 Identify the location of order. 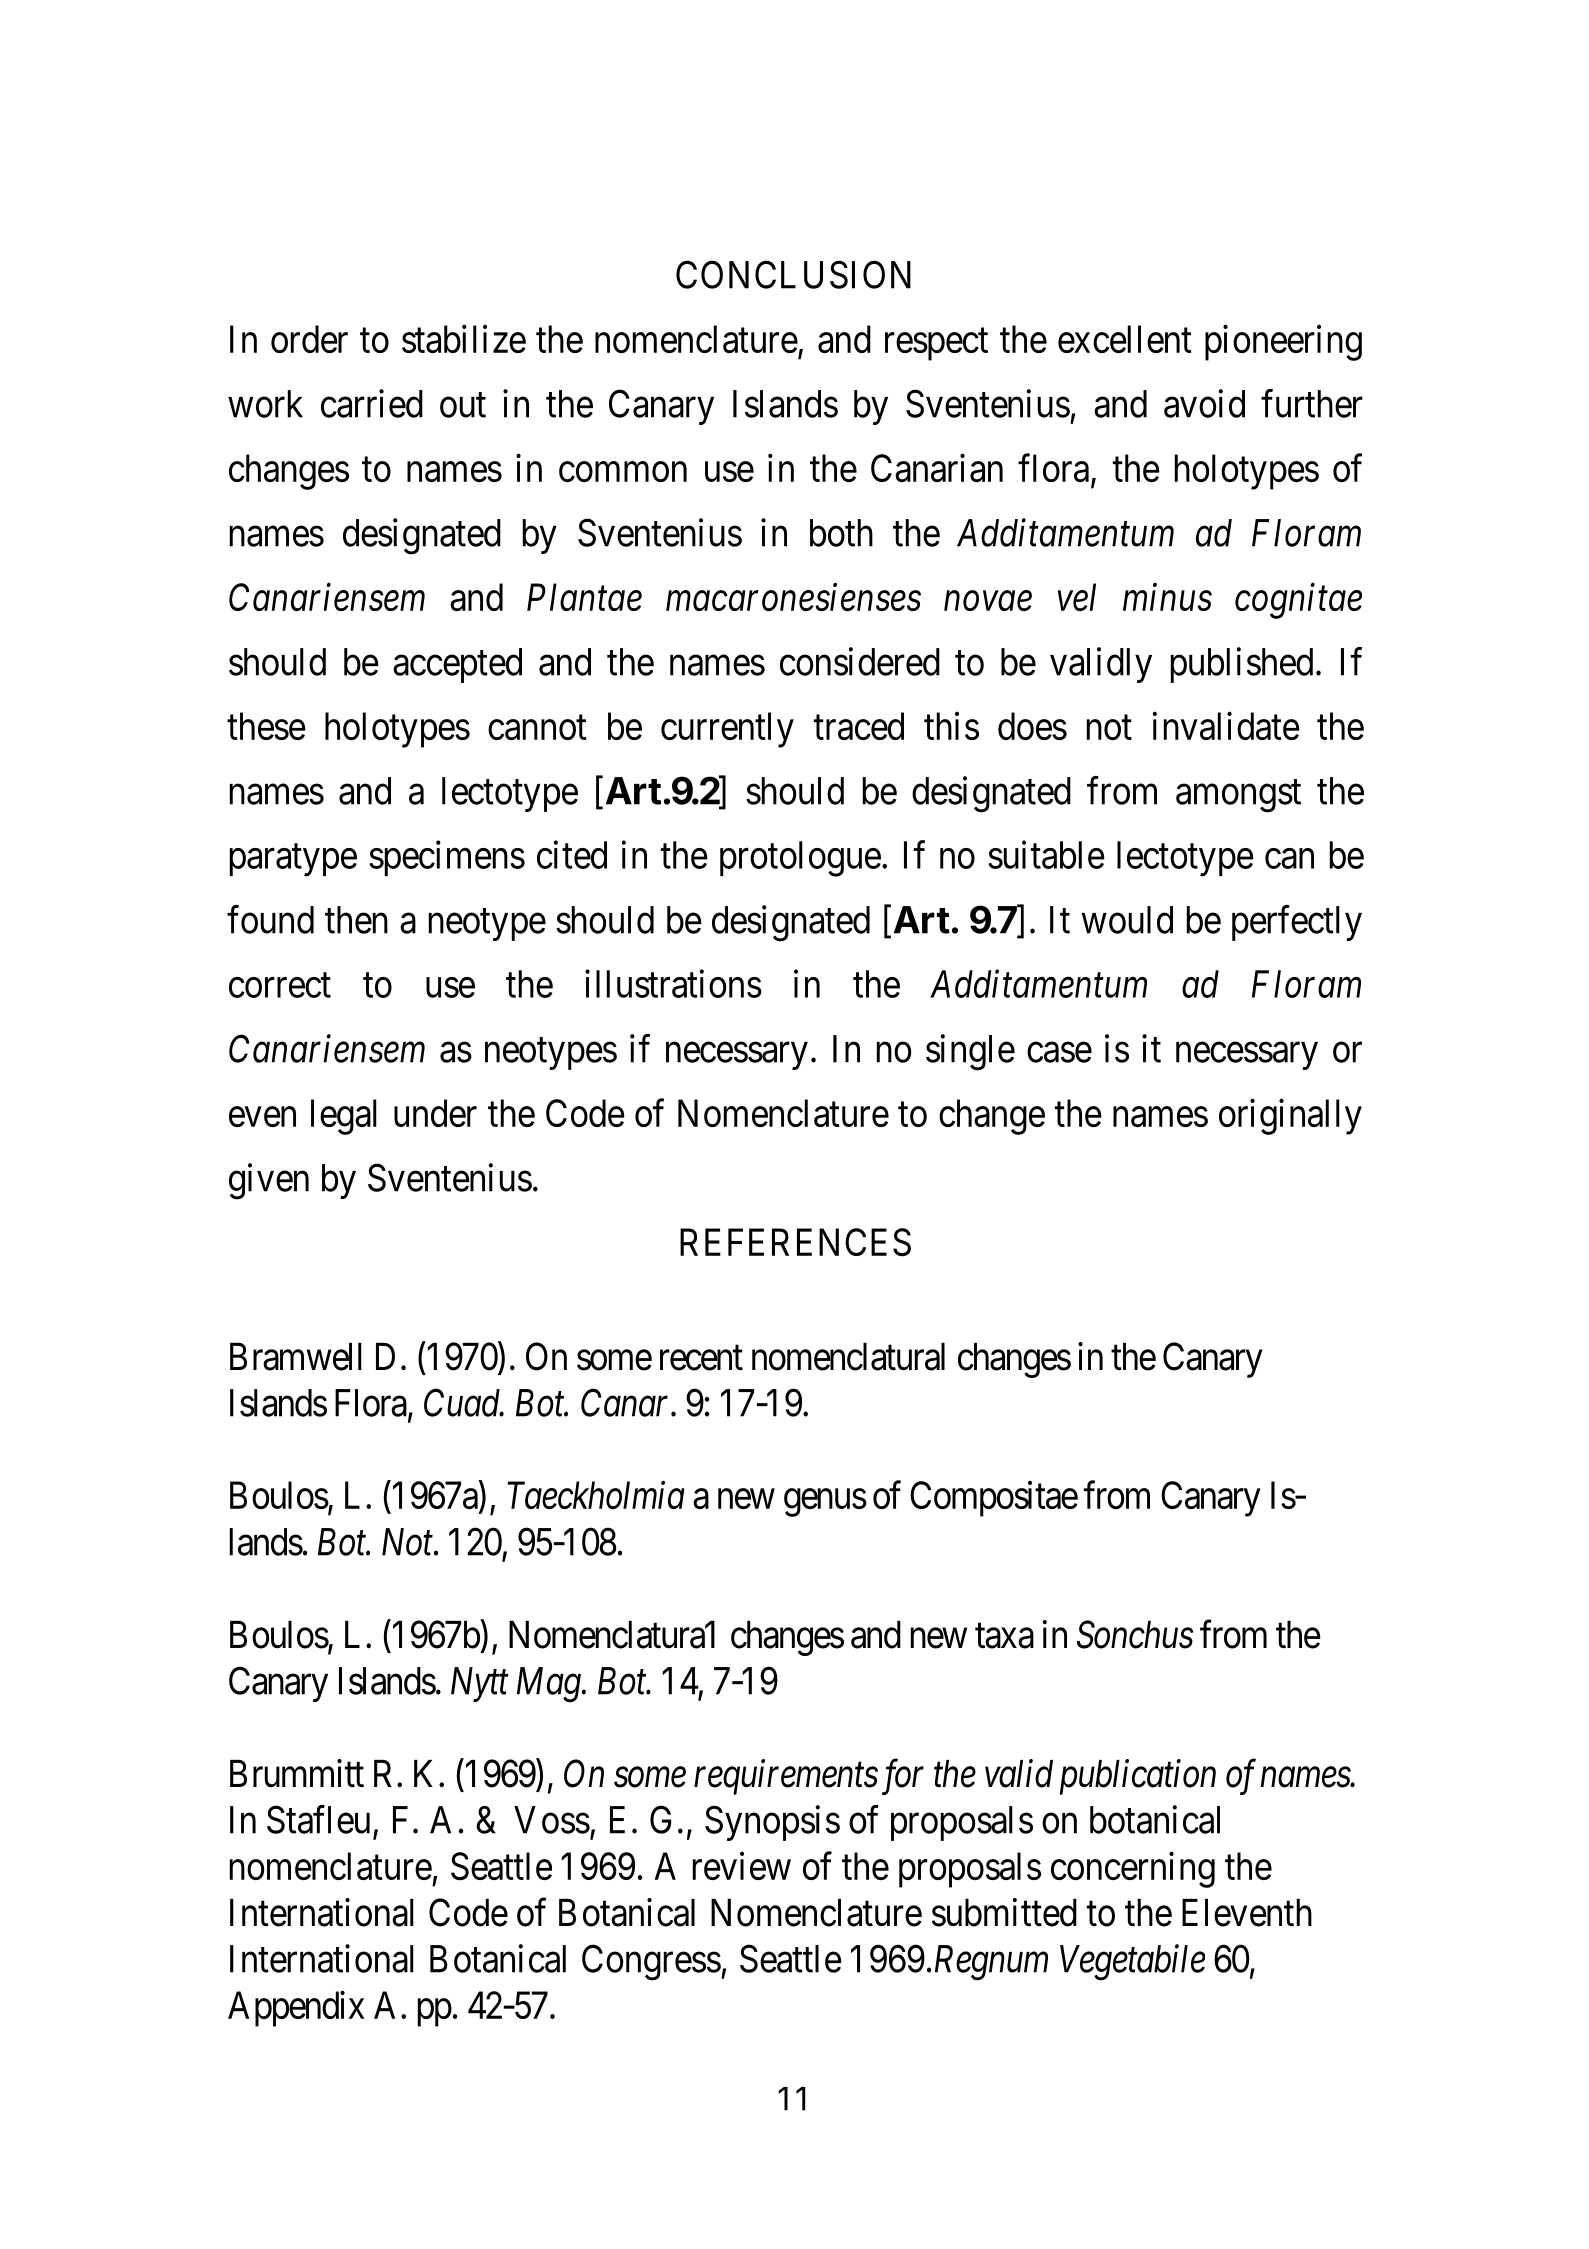
(309, 339).
